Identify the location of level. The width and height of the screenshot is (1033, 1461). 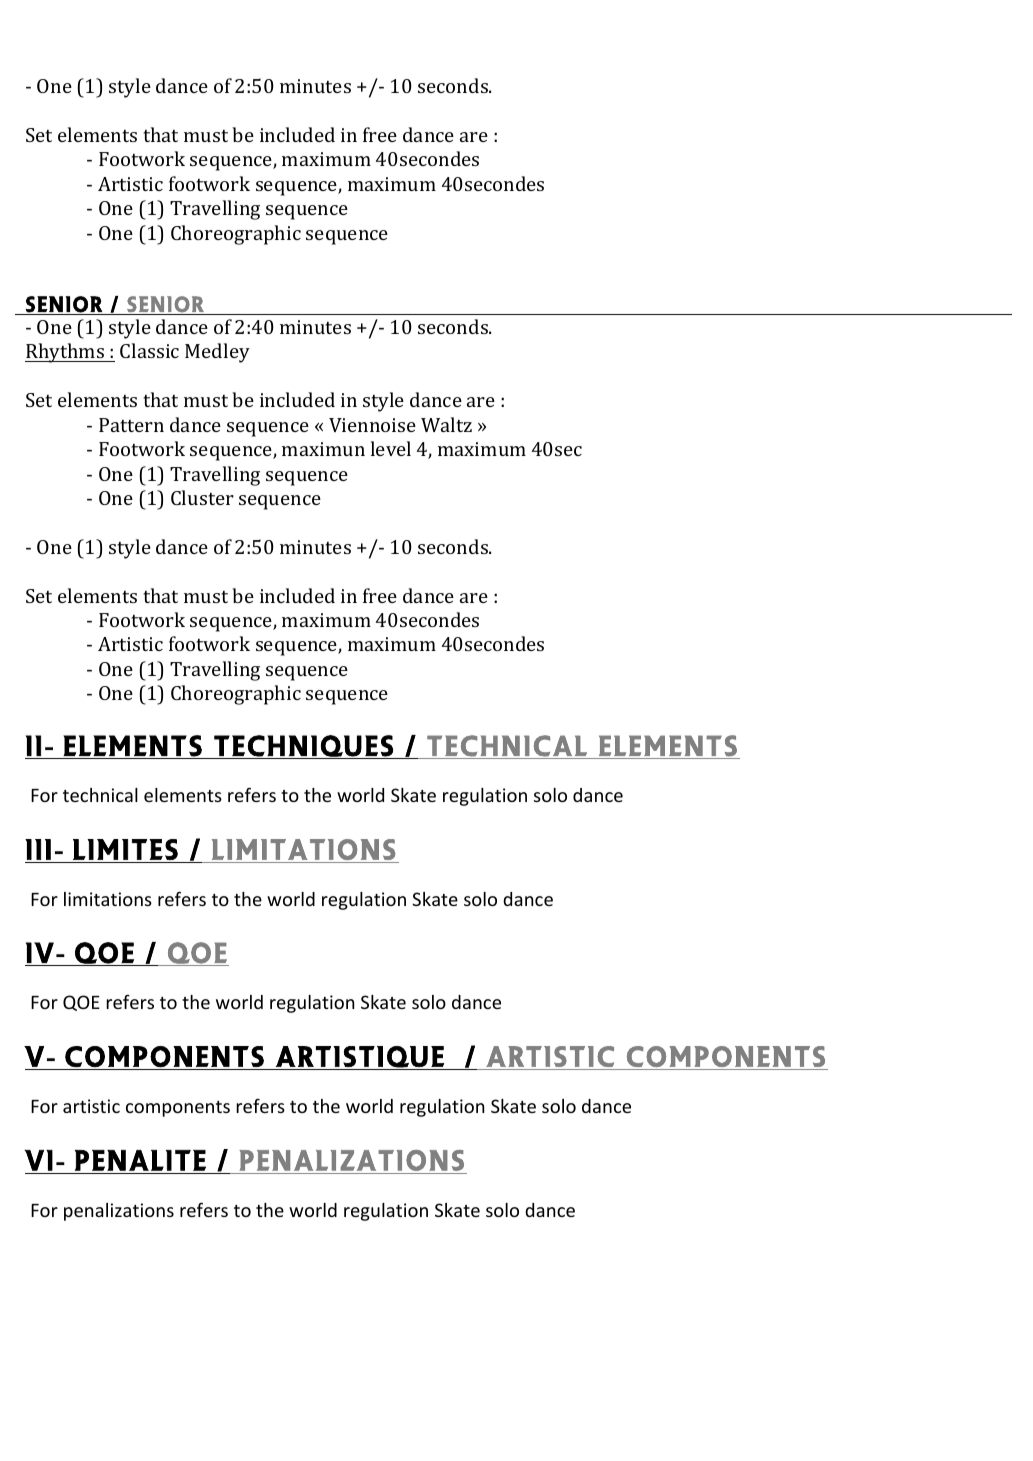
(391, 448).
